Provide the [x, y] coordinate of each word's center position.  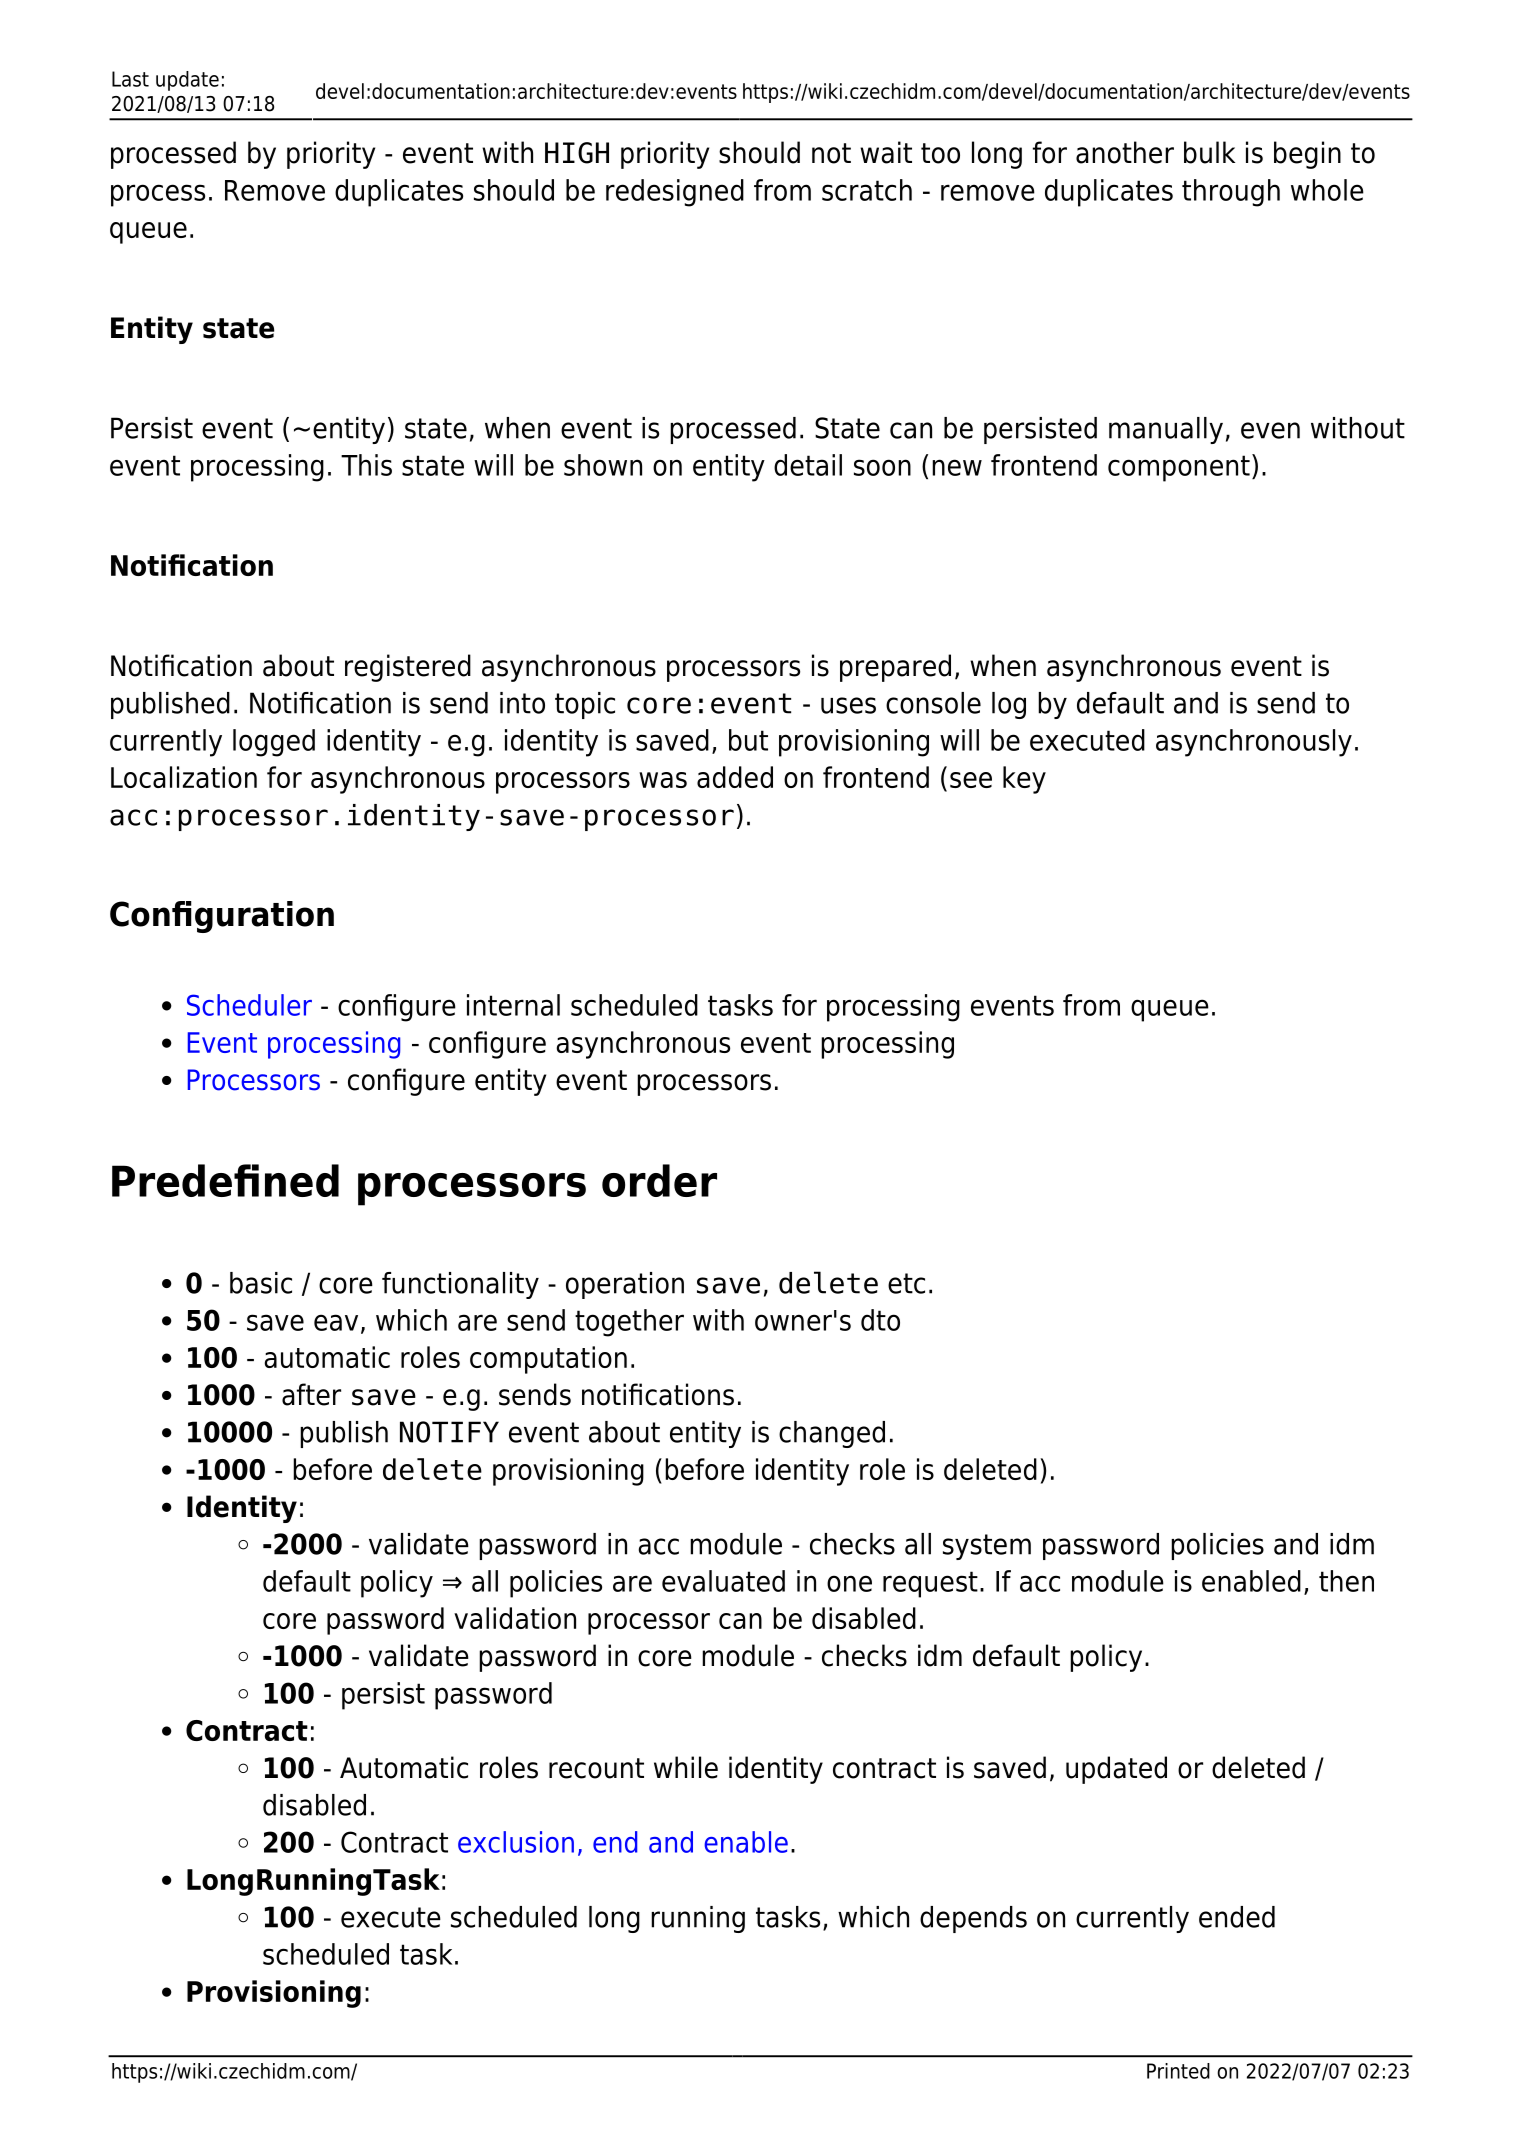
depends [973, 1919]
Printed [1178, 2071]
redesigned [675, 193]
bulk [1209, 152]
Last [130, 79]
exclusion [516, 1842]
